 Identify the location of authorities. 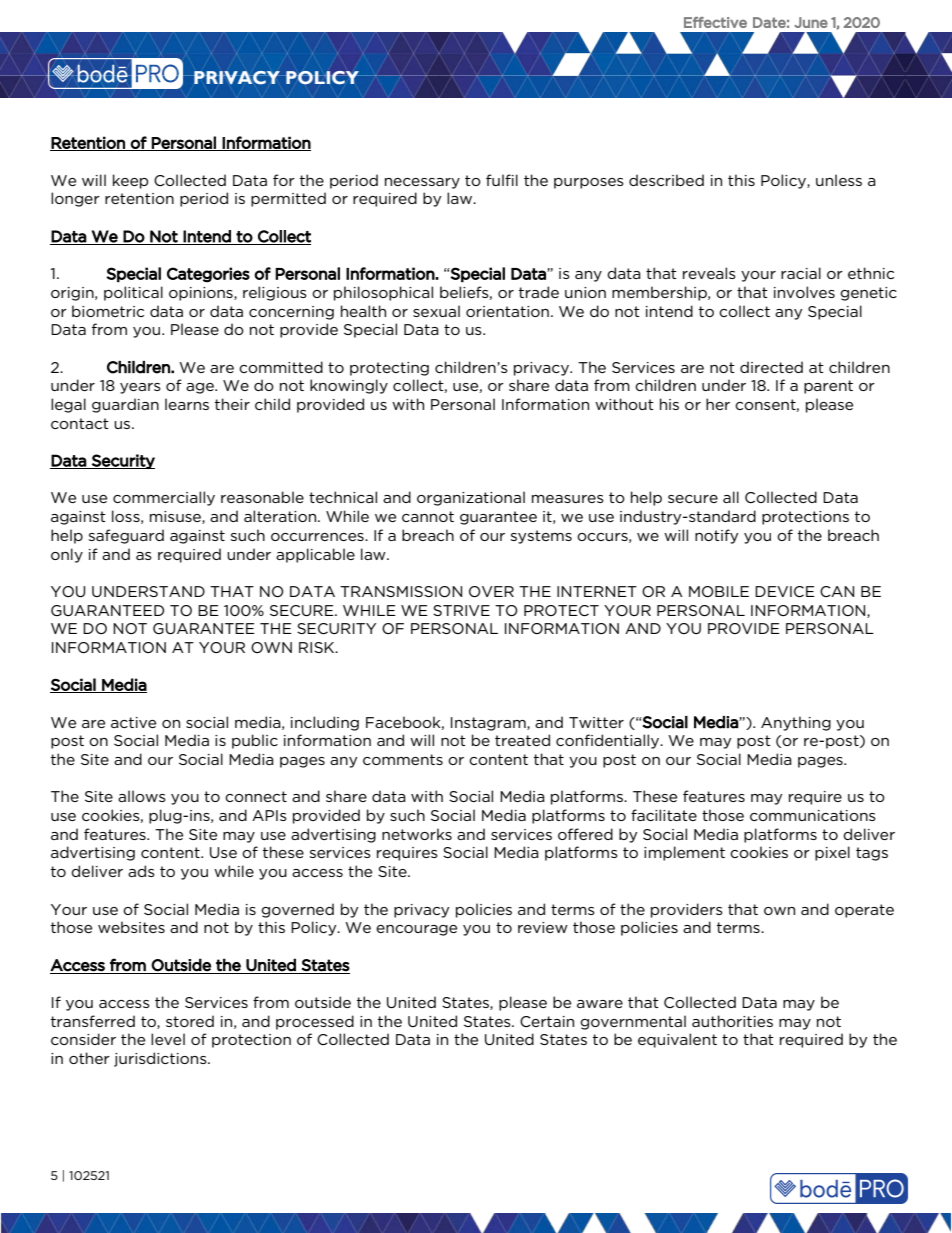
(732, 1021).
